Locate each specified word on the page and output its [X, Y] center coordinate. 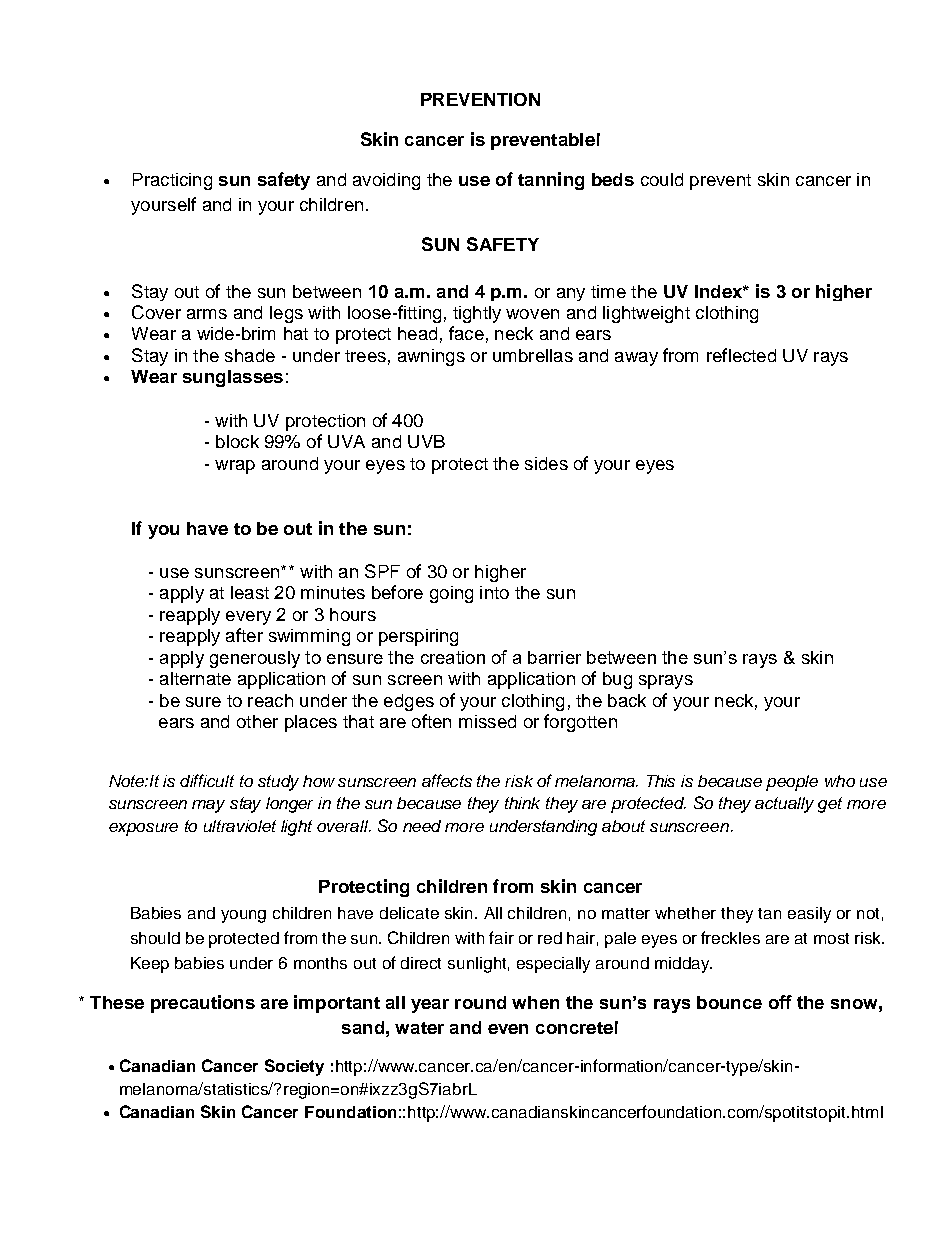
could [662, 179]
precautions [203, 1004]
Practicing [172, 181]
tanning [551, 181]
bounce [729, 1002]
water [419, 1028]
